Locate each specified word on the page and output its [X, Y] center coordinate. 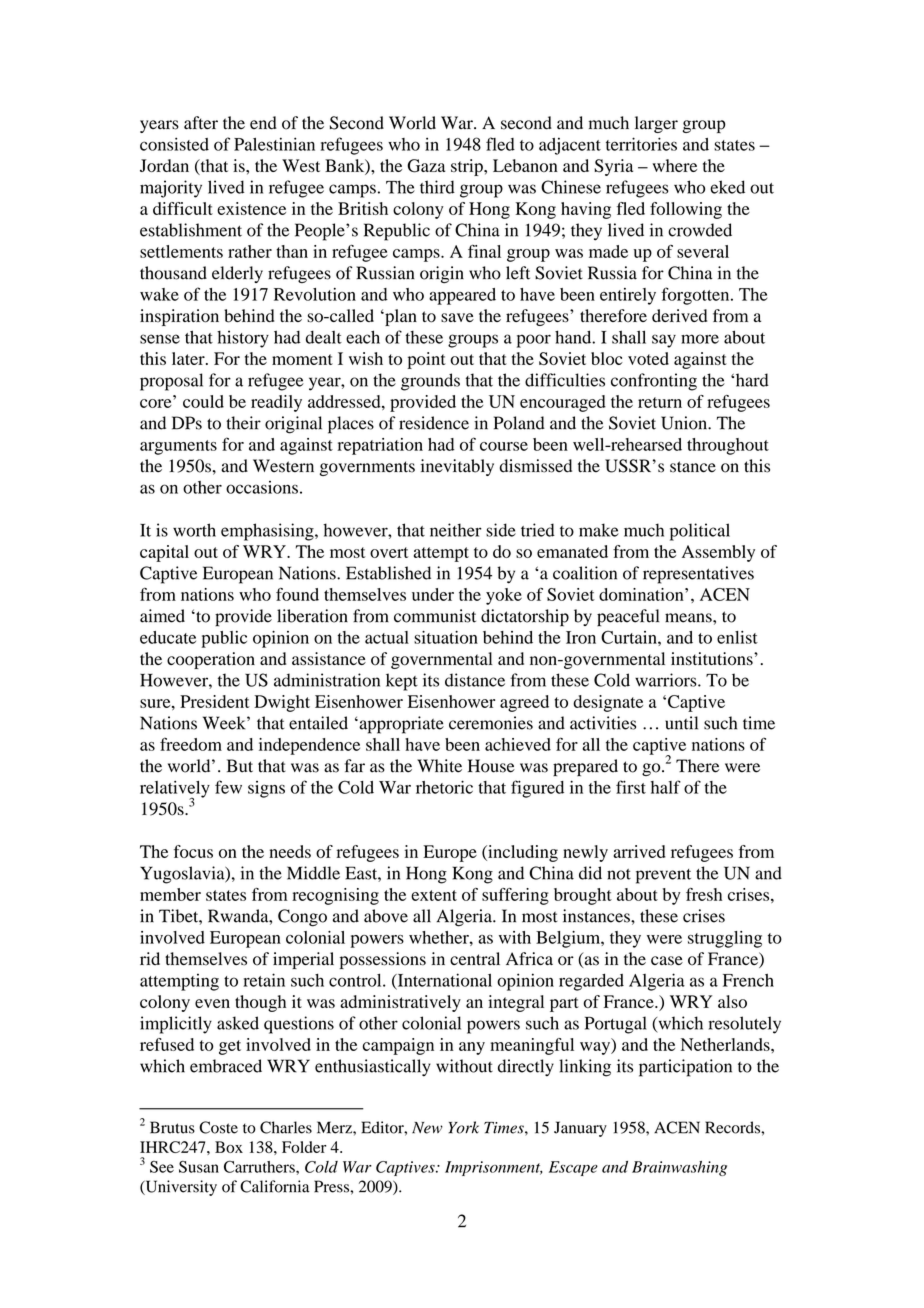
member [170, 894]
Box [229, 1147]
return [660, 402]
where [674, 165]
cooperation [211, 660]
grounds [430, 382]
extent [434, 895]
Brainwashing [679, 1168]
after [201, 123]
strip [468, 167]
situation [446, 637]
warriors [667, 680]
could [203, 401]
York [464, 1127]
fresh [704, 894]
